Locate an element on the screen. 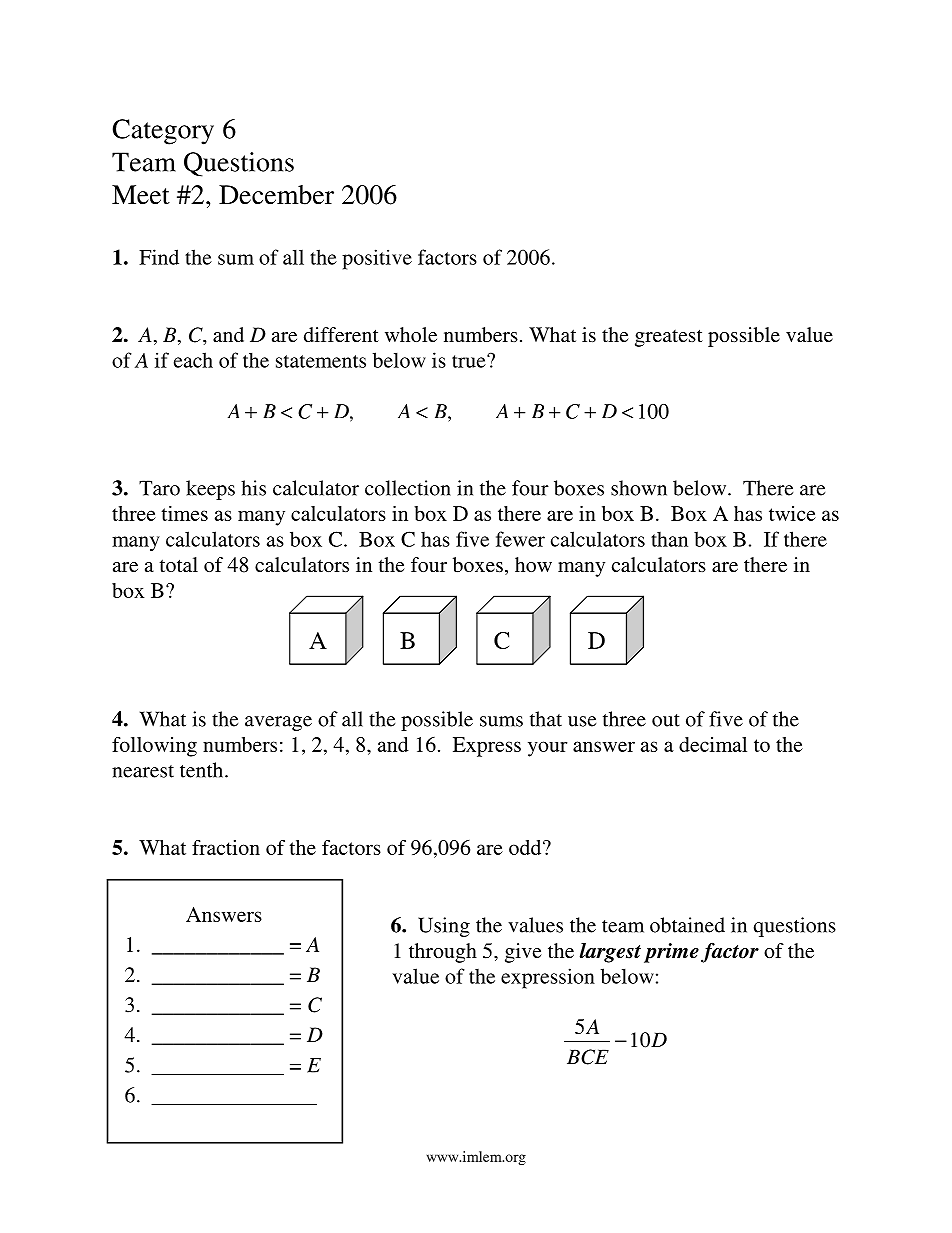  Category is located at coordinates (163, 132).
